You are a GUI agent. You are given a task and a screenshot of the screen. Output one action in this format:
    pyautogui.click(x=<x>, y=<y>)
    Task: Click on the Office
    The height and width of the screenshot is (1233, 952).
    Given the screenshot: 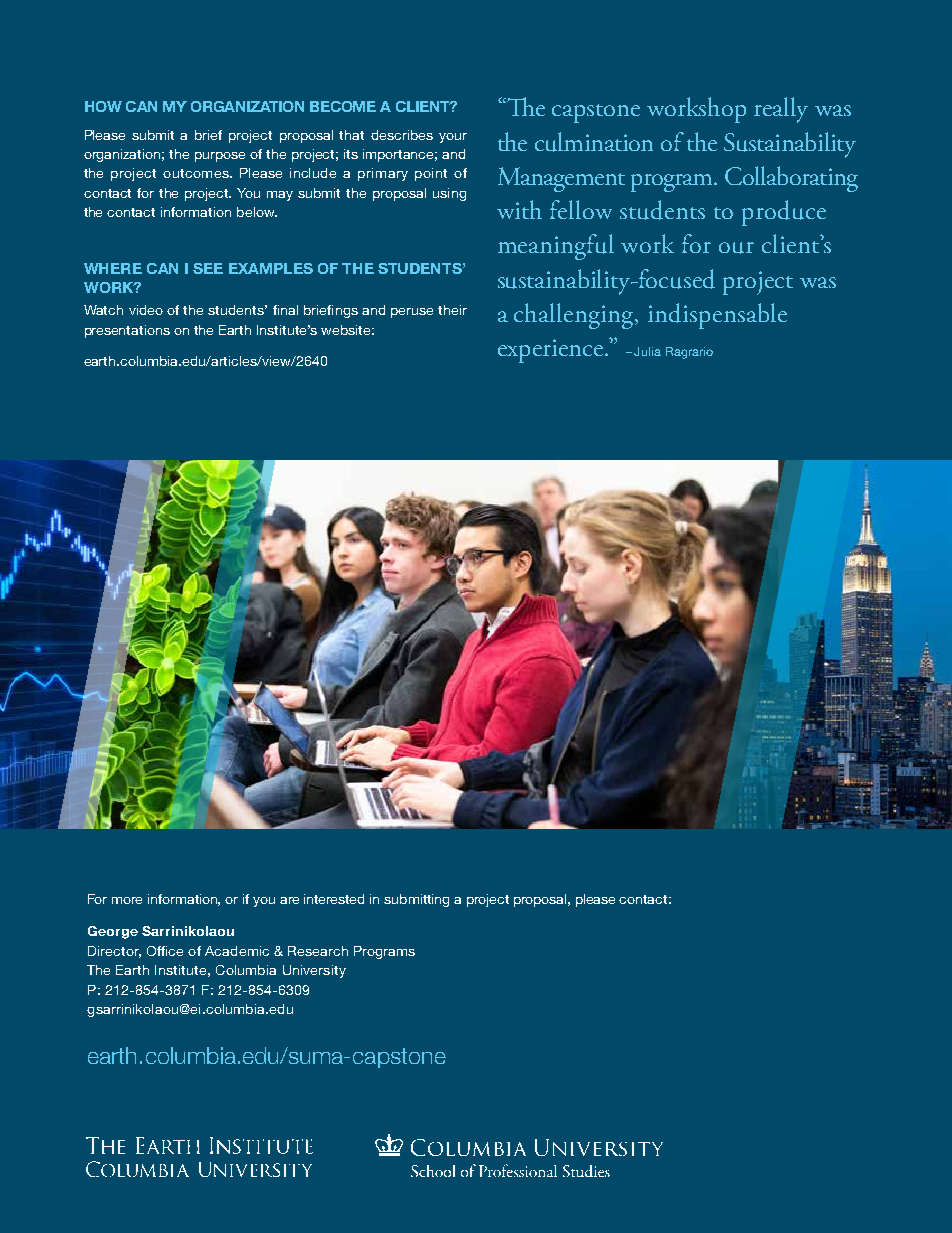 What is the action you would take?
    pyautogui.click(x=165, y=951)
